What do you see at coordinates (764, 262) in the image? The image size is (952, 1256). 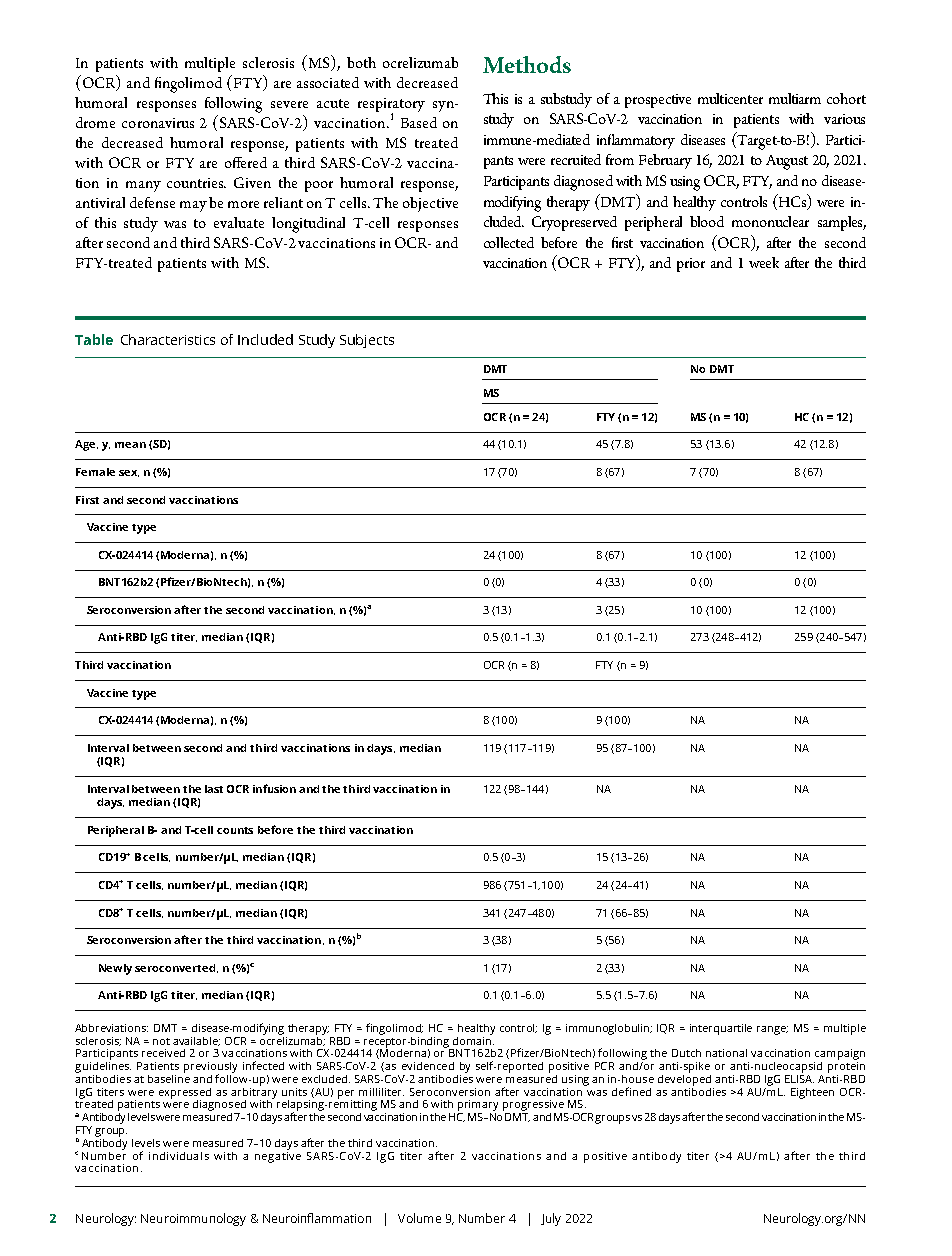 I see `week` at bounding box center [764, 262].
